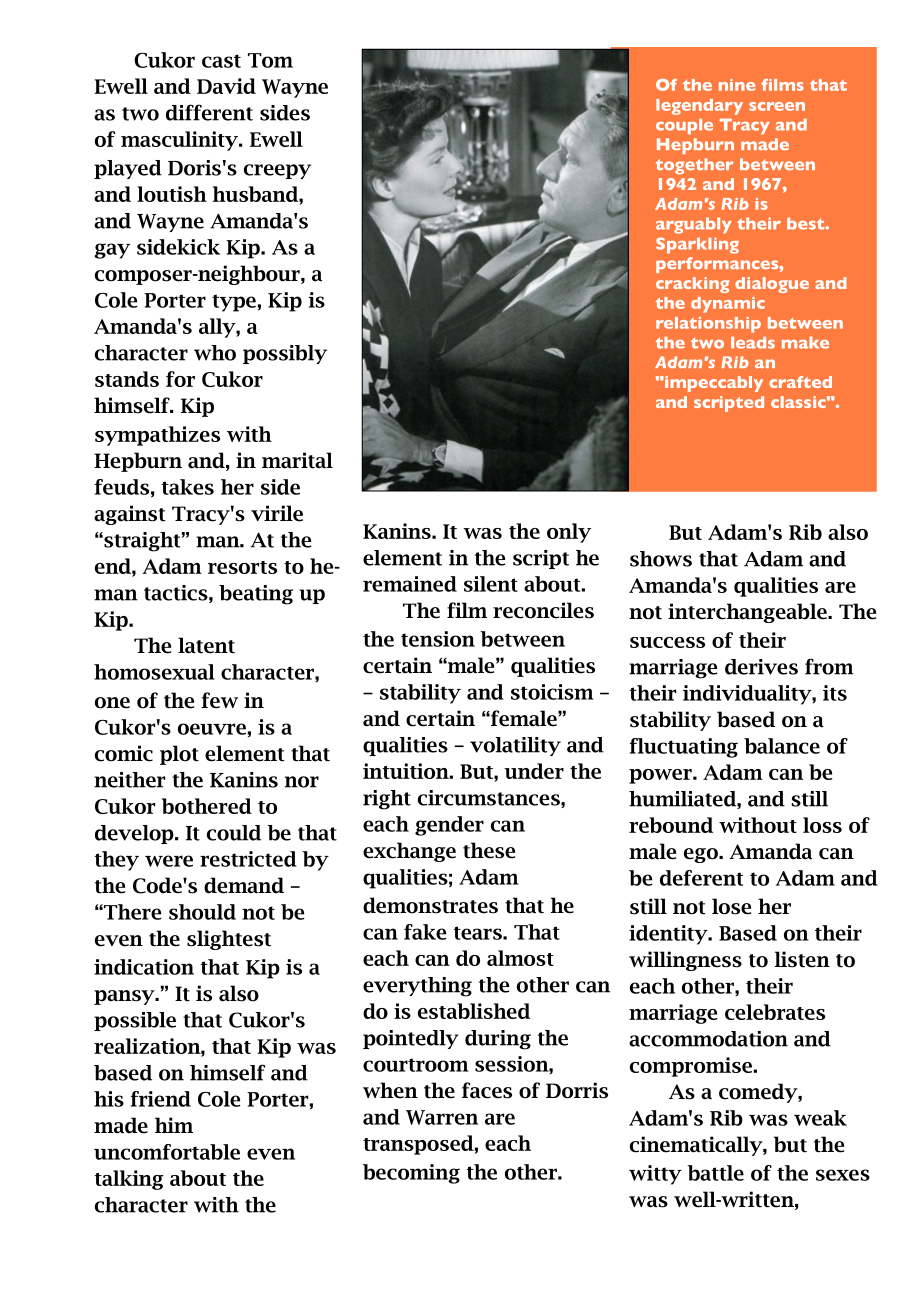 The image size is (924, 1310). What do you see at coordinates (167, 1152) in the screenshot?
I see `uncomfortable` at bounding box center [167, 1152].
